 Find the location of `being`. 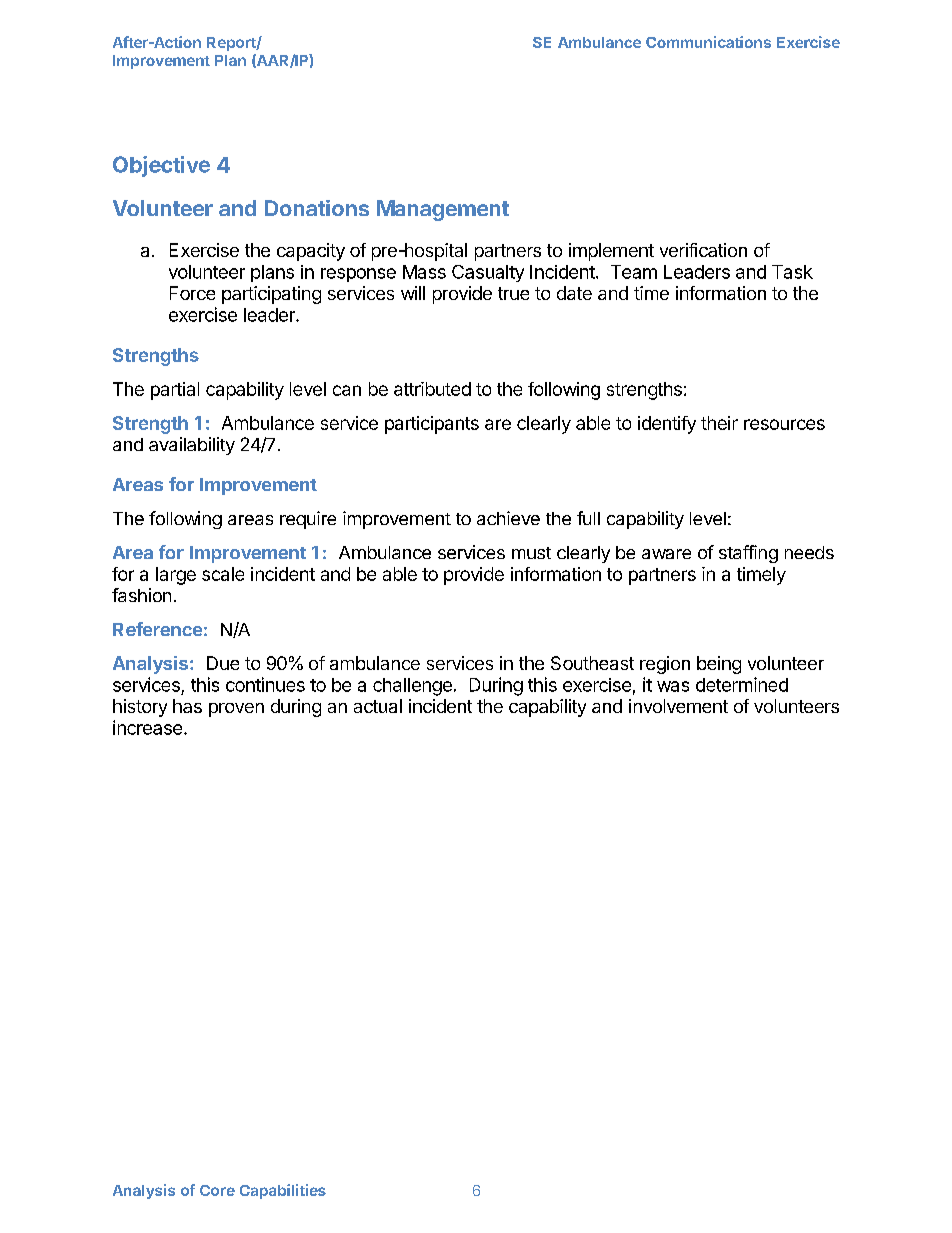

being is located at coordinates (719, 665).
